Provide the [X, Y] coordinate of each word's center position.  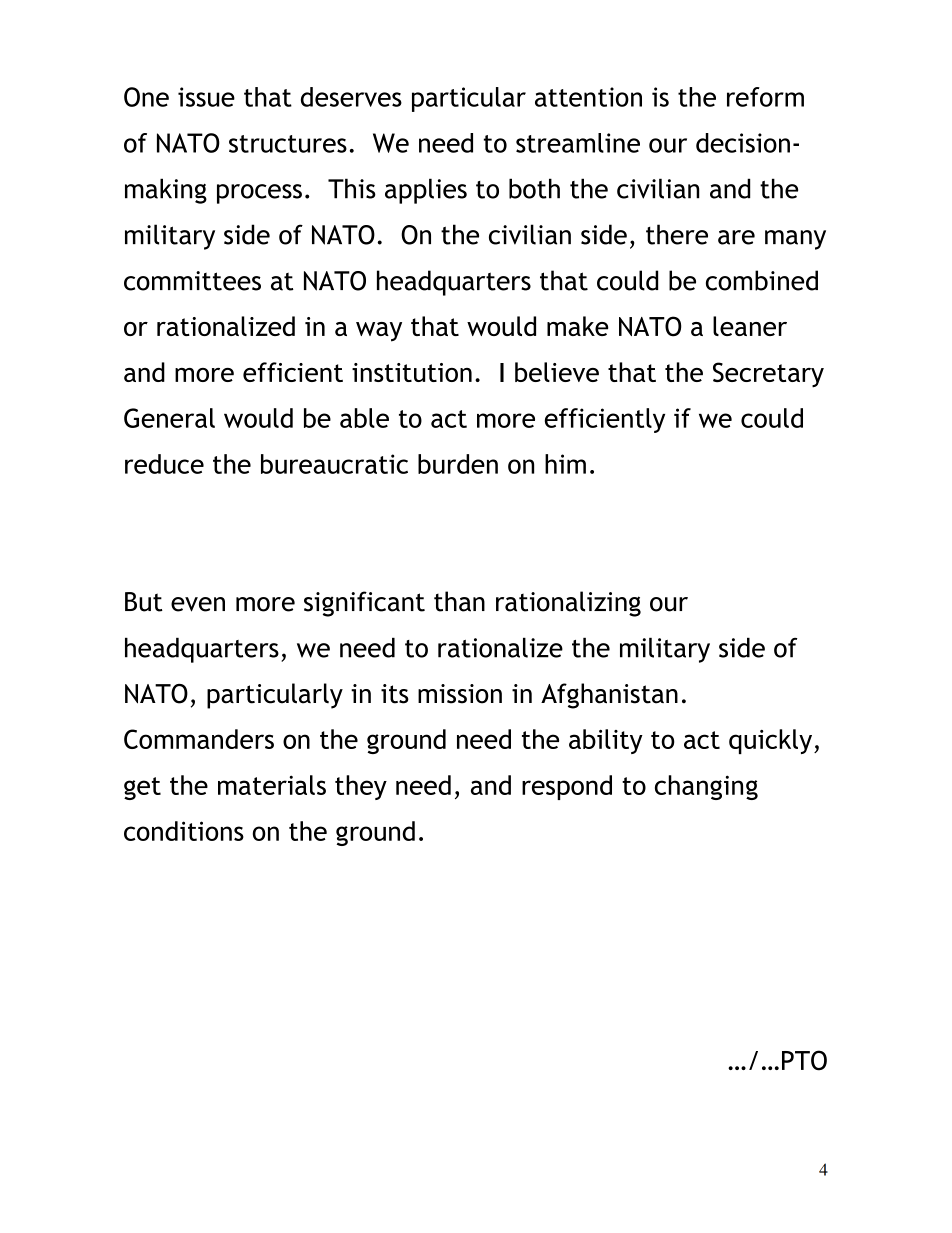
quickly [772, 741]
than [459, 601]
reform [765, 97]
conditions [184, 831]
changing [706, 787]
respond [567, 787]
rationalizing [568, 604]
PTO [804, 1060]
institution [412, 372]
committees [192, 281]
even [198, 604]
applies [426, 191]
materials [272, 785]
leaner [750, 326]
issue [206, 97]
